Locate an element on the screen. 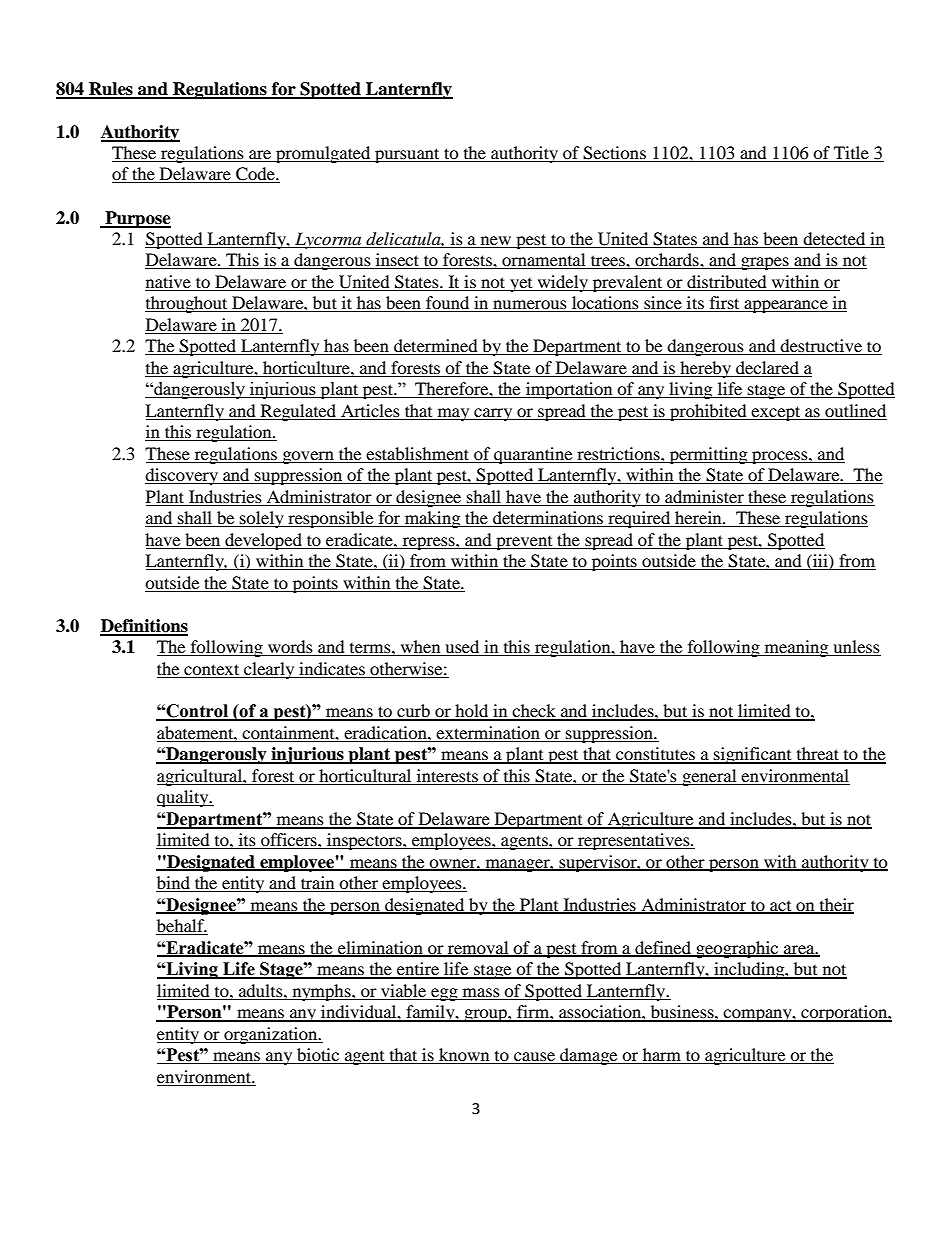 This screenshot has height=1233, width=952. organization is located at coordinates (271, 1035).
